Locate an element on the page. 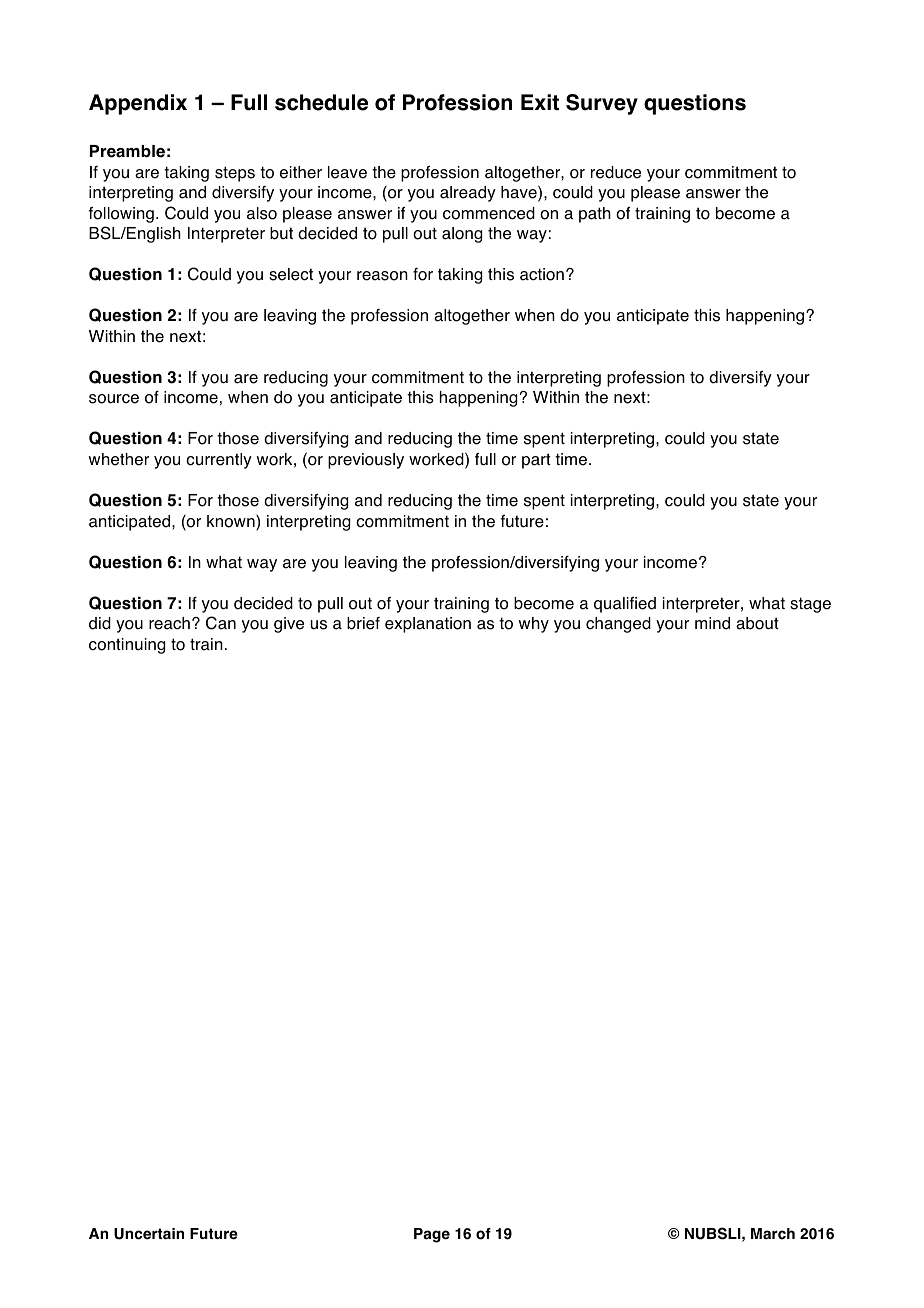 This image has height=1308, width=924. Uncertain is located at coordinates (149, 1234).
